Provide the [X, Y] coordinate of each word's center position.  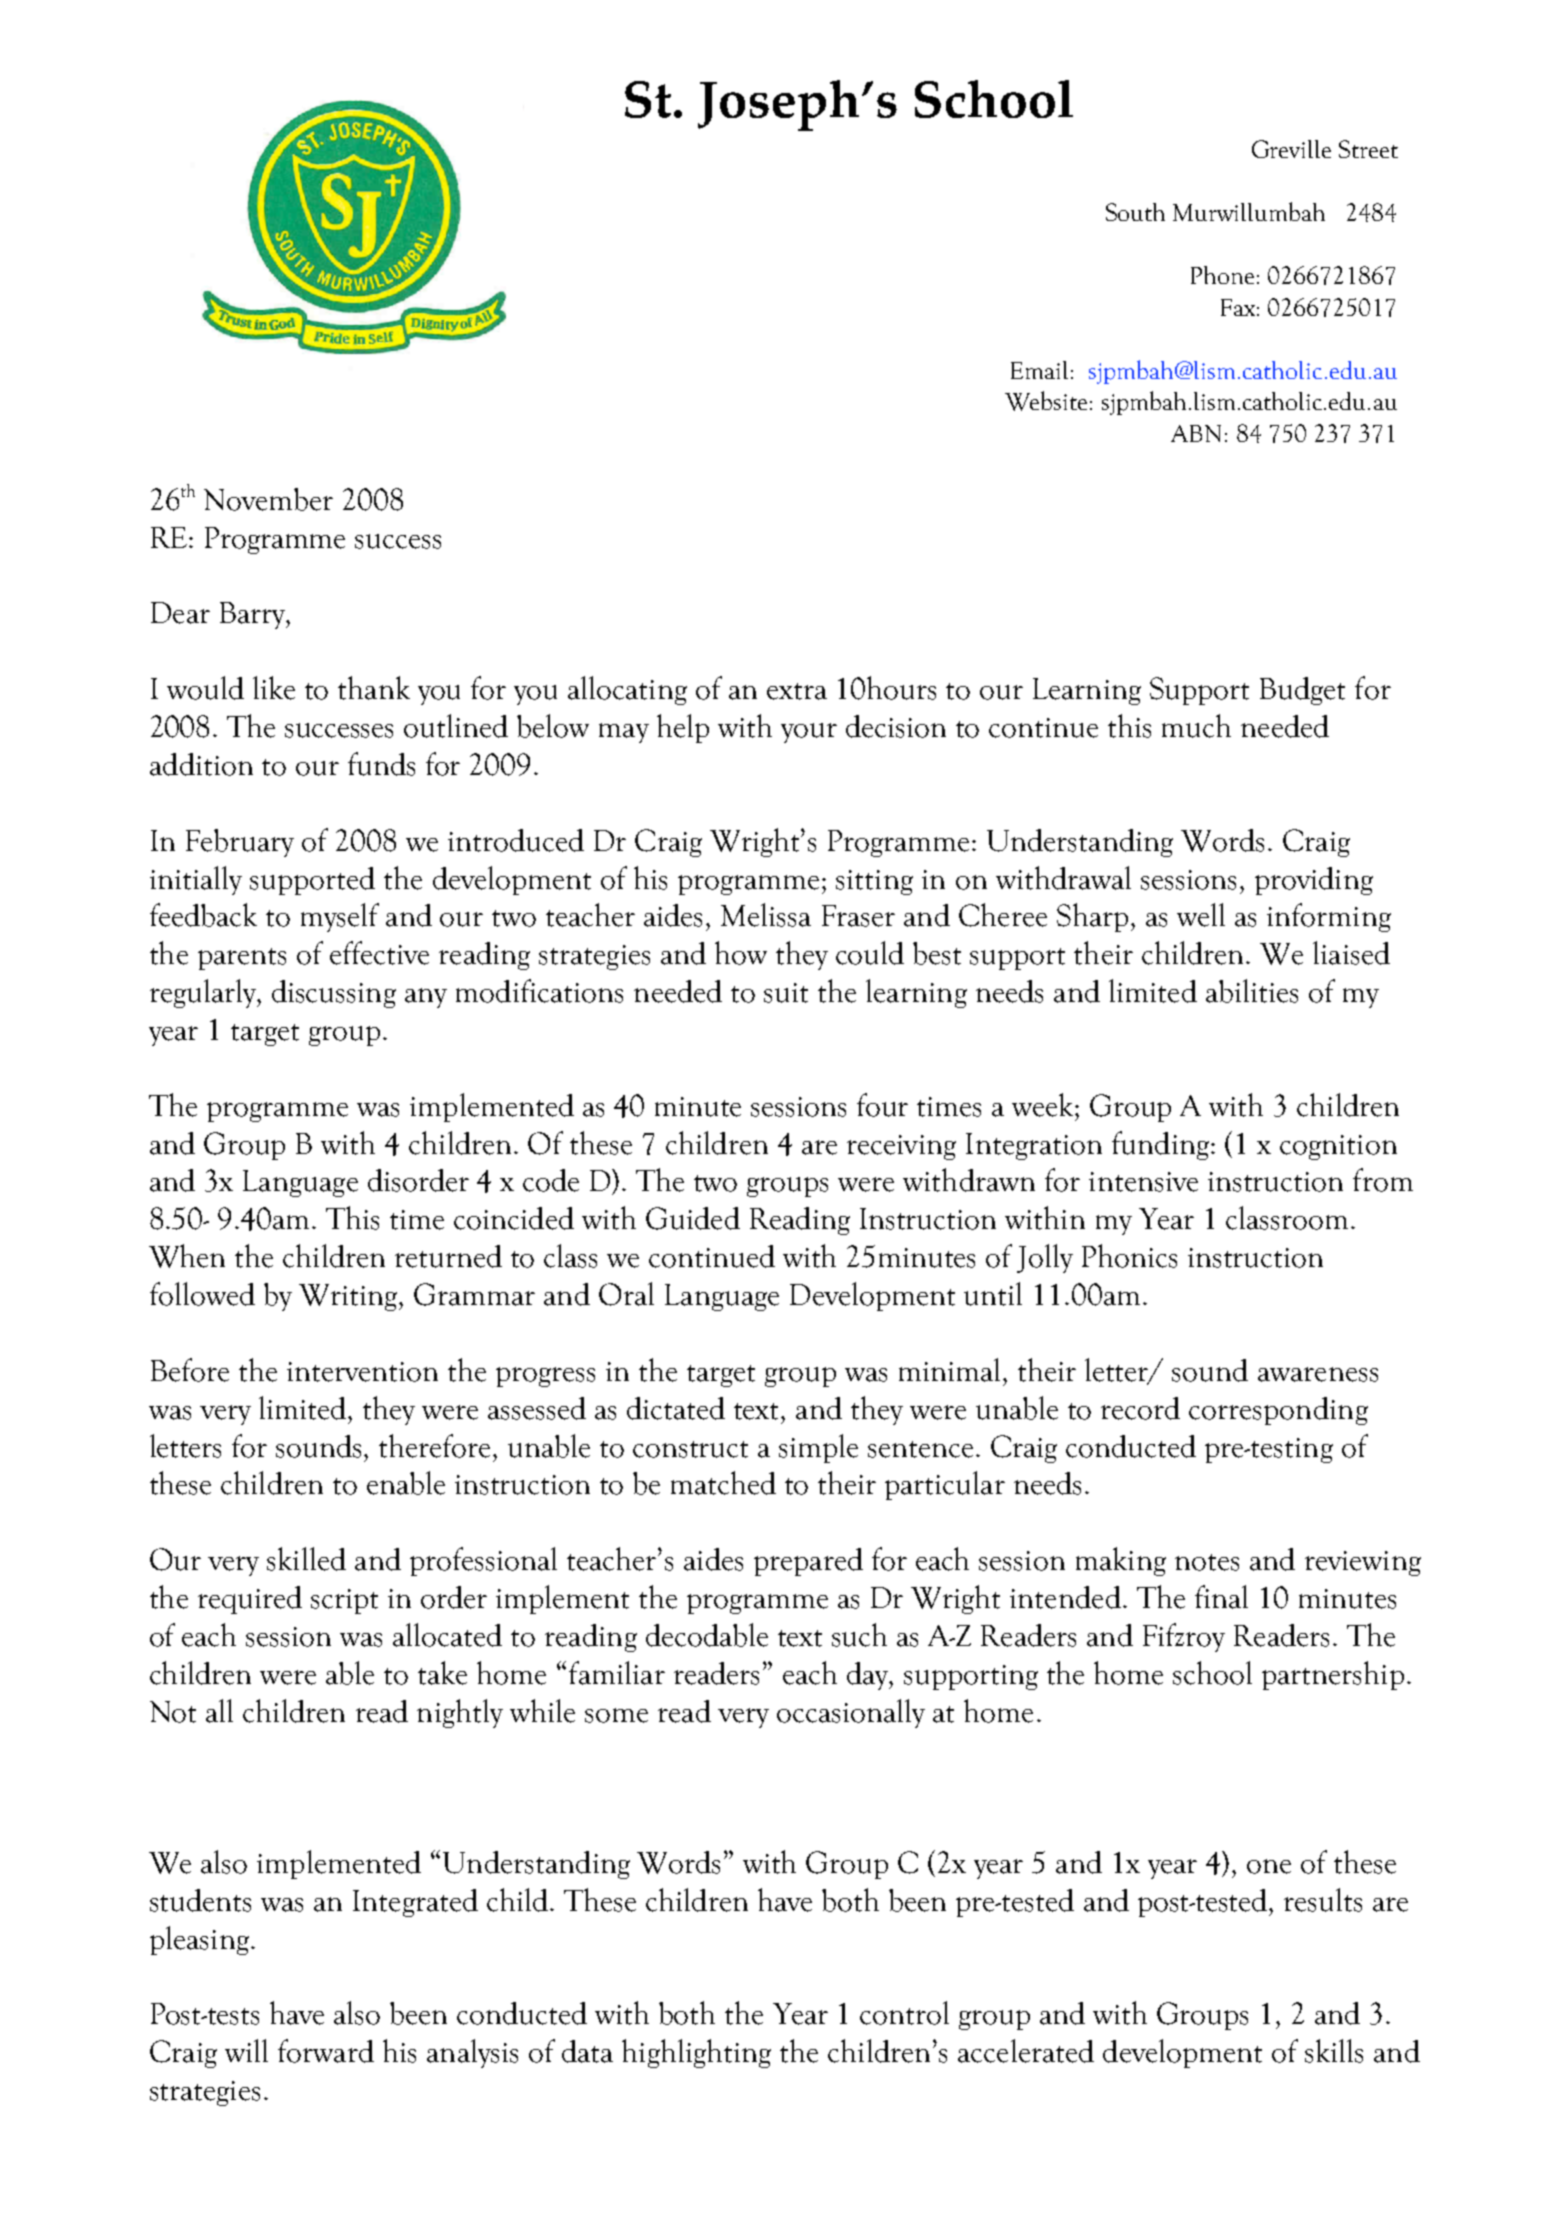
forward [326, 2051]
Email [1039, 370]
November [268, 499]
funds [381, 764]
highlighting [696, 2053]
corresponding [1278, 1411]
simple [818, 1448]
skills [1334, 2051]
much [1196, 726]
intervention [362, 1372]
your [809, 733]
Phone [1222, 275]
